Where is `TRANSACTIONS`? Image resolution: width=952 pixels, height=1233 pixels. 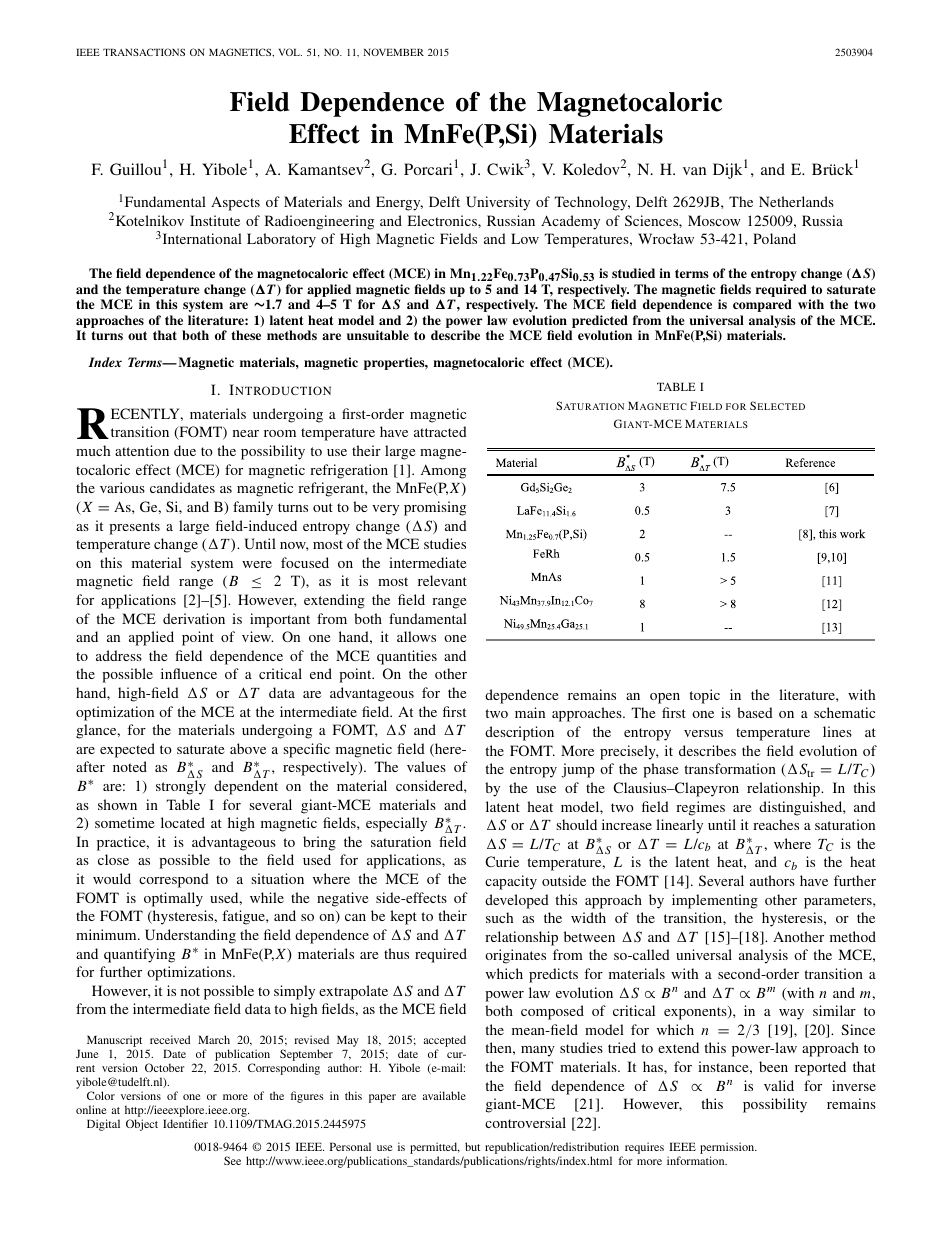
TRANSACTIONS is located at coordinates (144, 52).
